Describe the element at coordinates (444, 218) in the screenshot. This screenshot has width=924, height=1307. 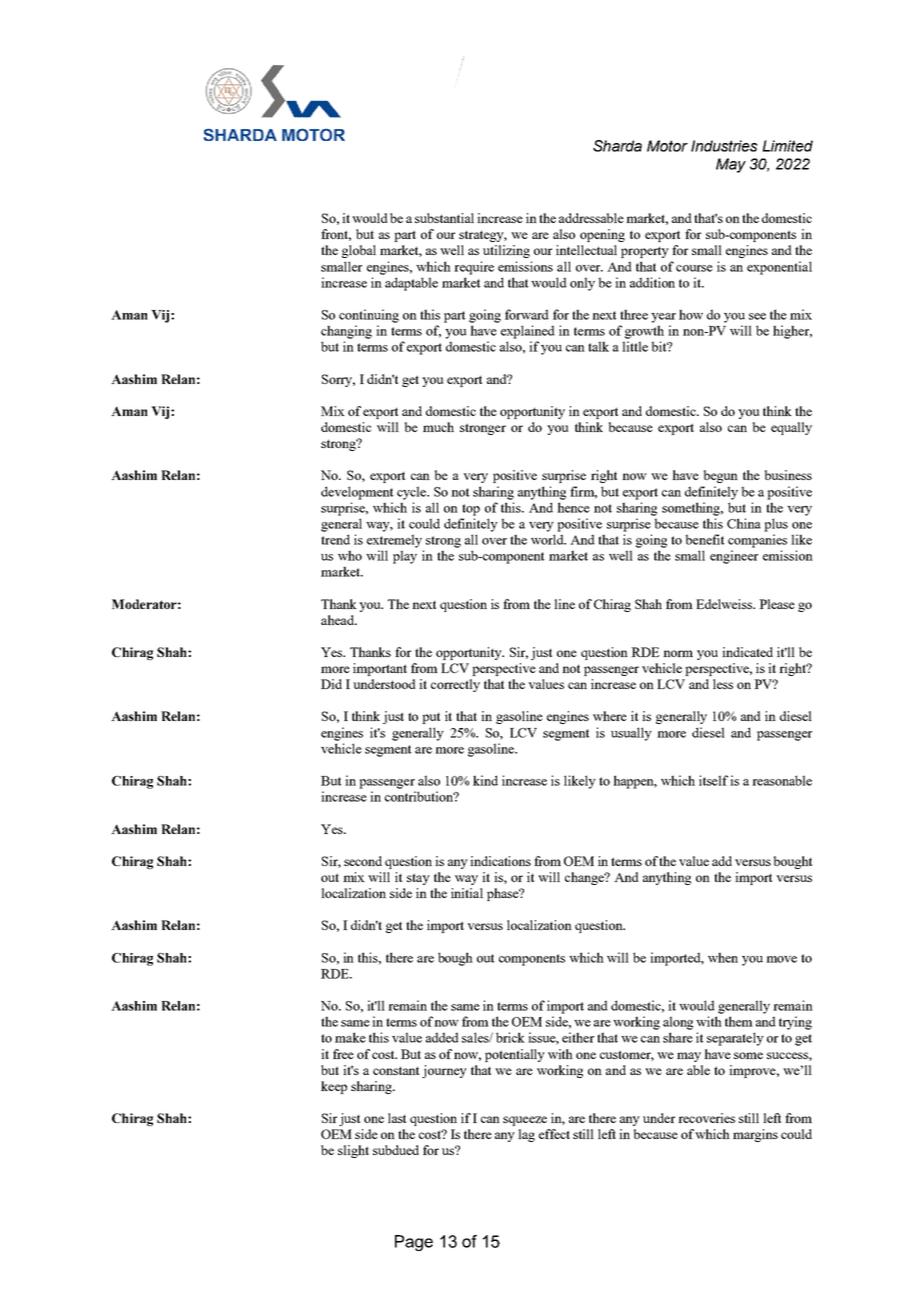
I see `substantial` at that location.
